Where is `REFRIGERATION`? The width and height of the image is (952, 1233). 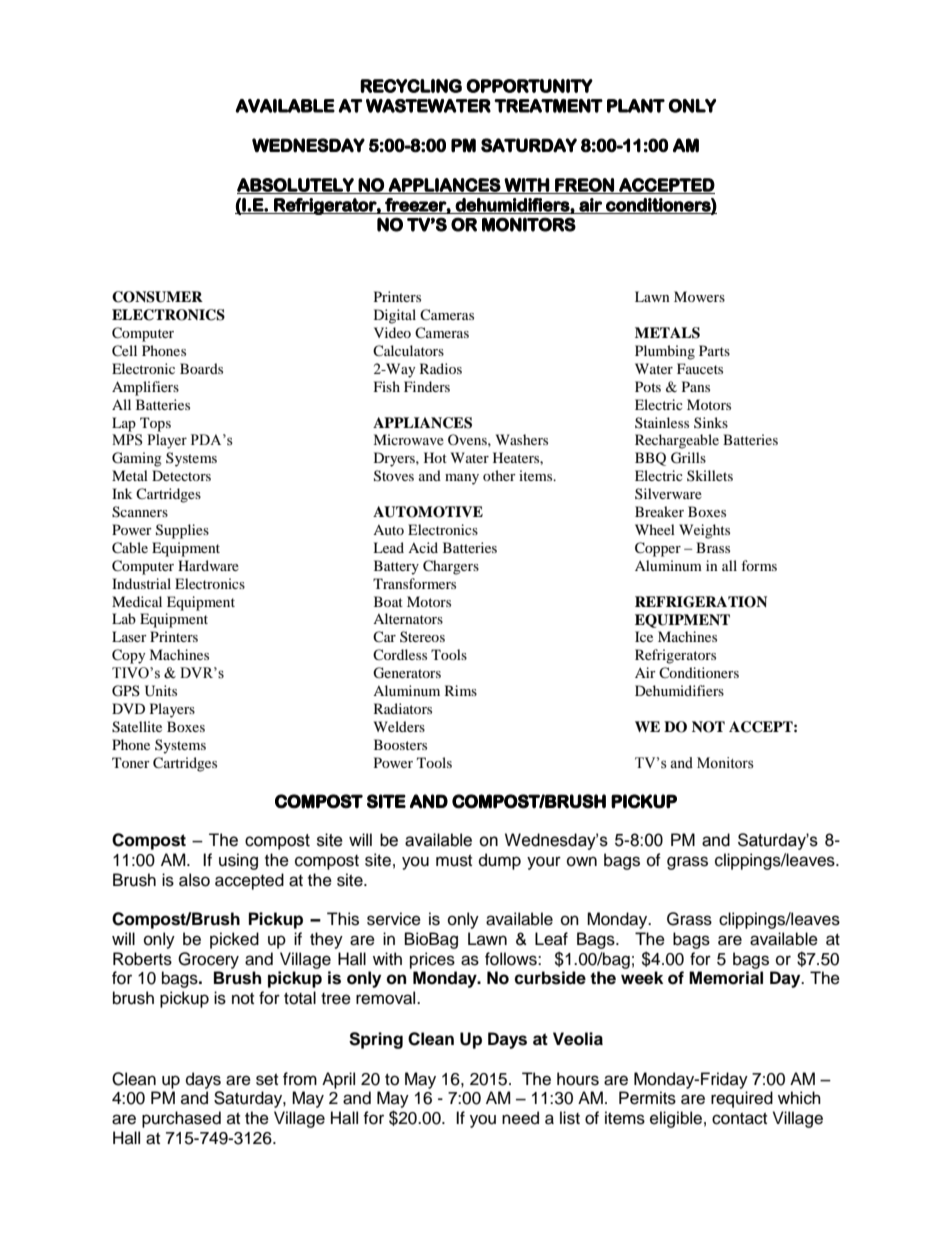 REFRIGERATION is located at coordinates (701, 602).
